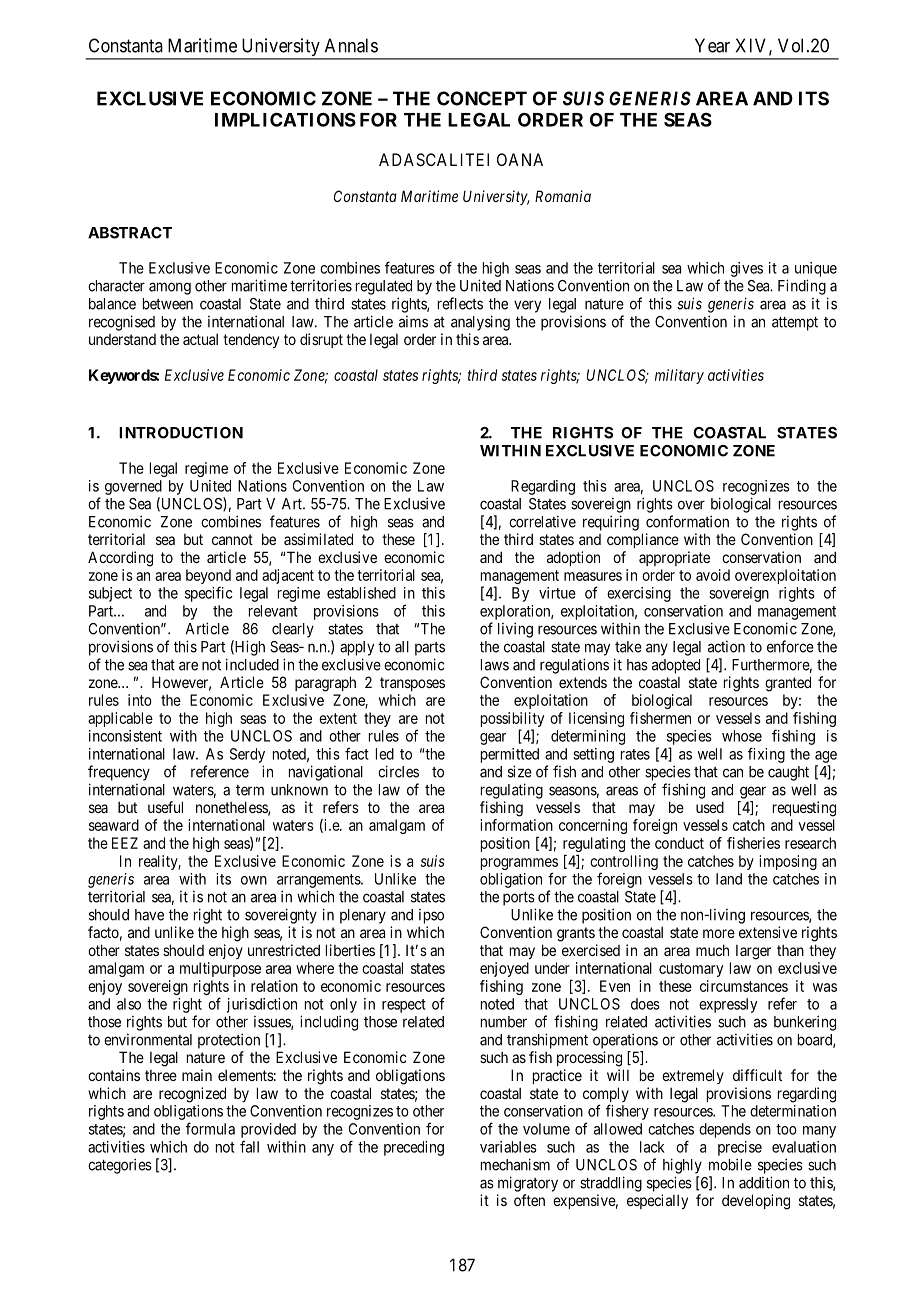 The width and height of the document is (924, 1308). What do you see at coordinates (285, 119) in the document?
I see `IMPLICATIONS` at bounding box center [285, 119].
